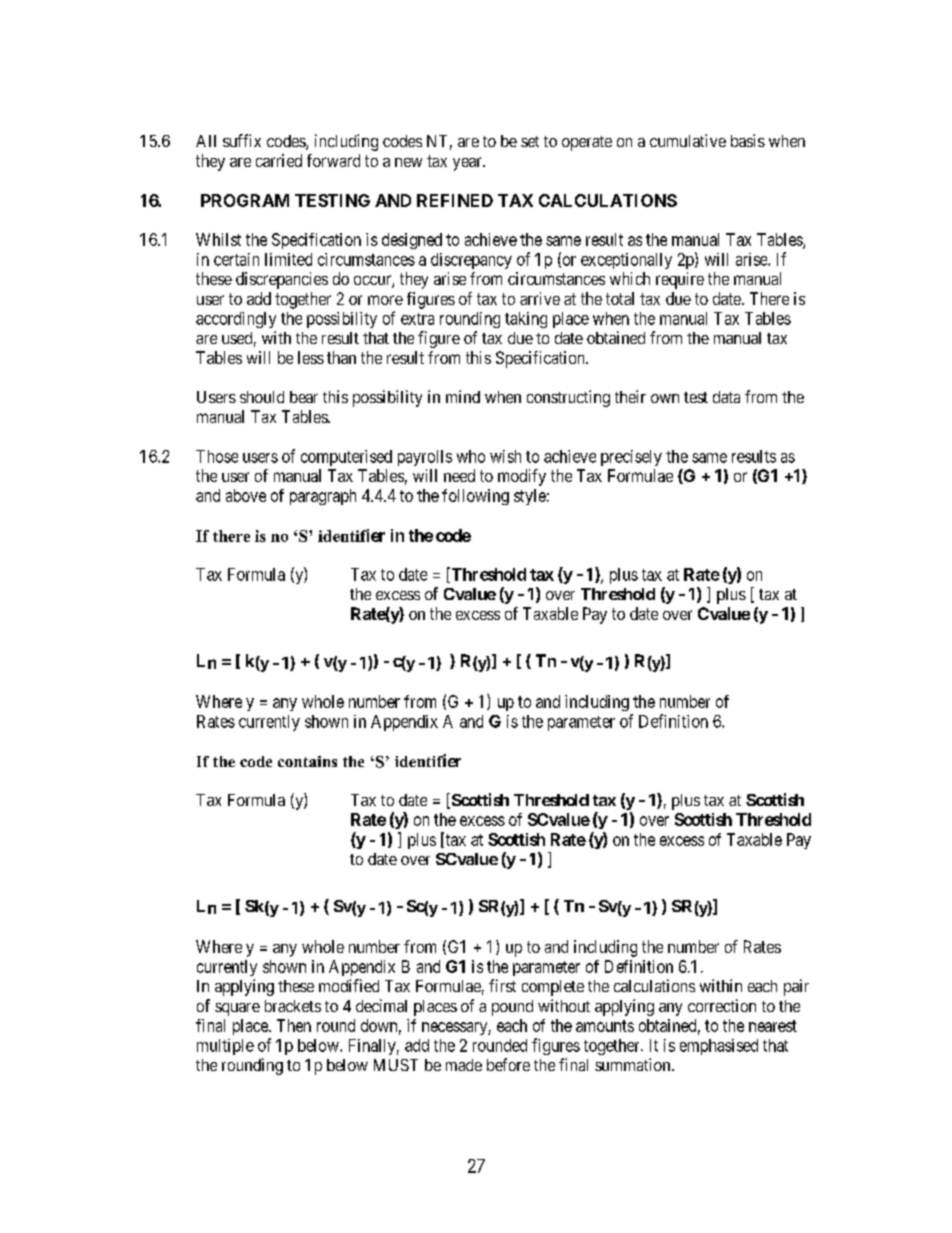  Describe the element at coordinates (475, 497) in the screenshot. I see `following` at that location.
